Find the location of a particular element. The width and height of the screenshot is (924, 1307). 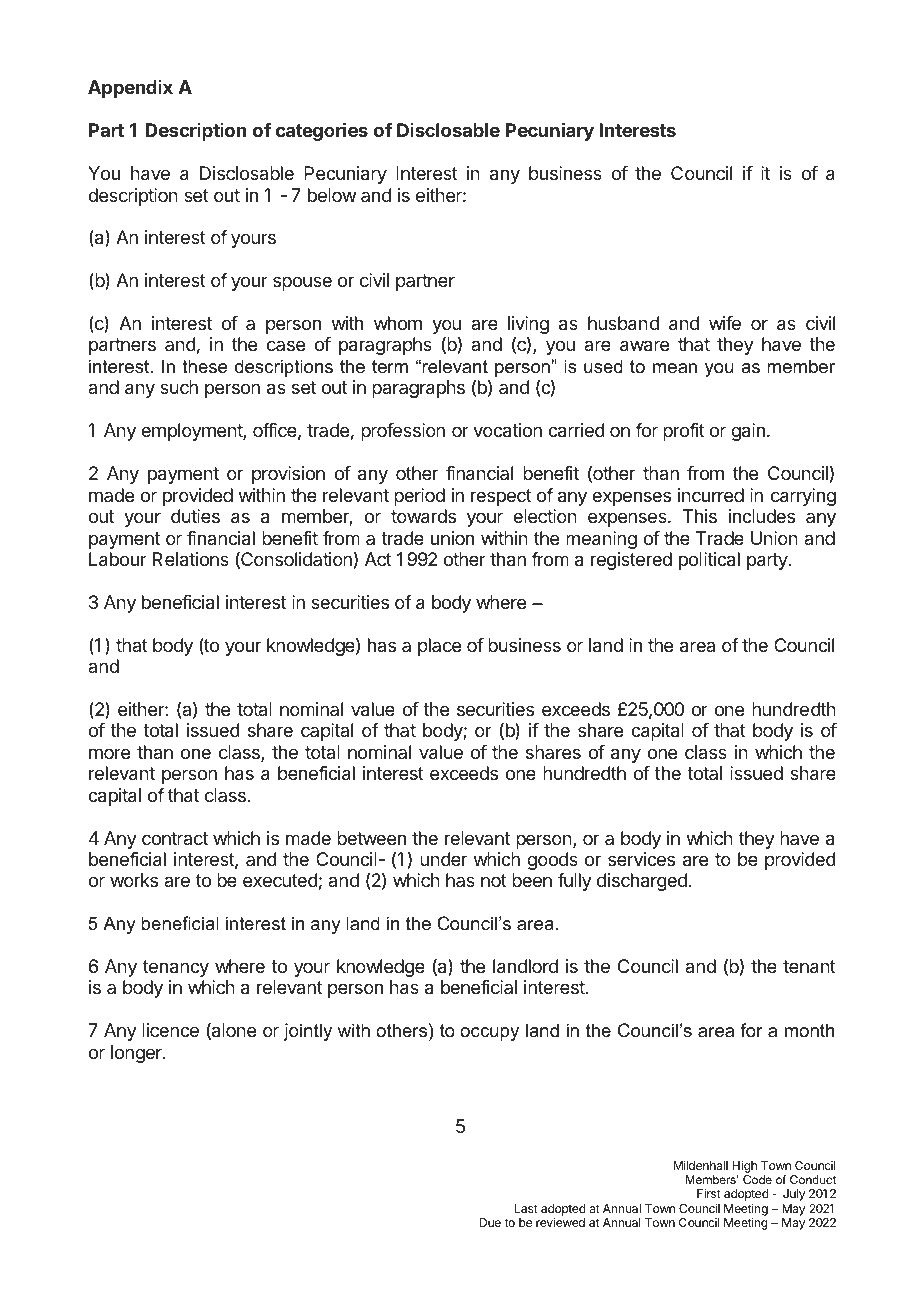

Appendix is located at coordinates (130, 89).
